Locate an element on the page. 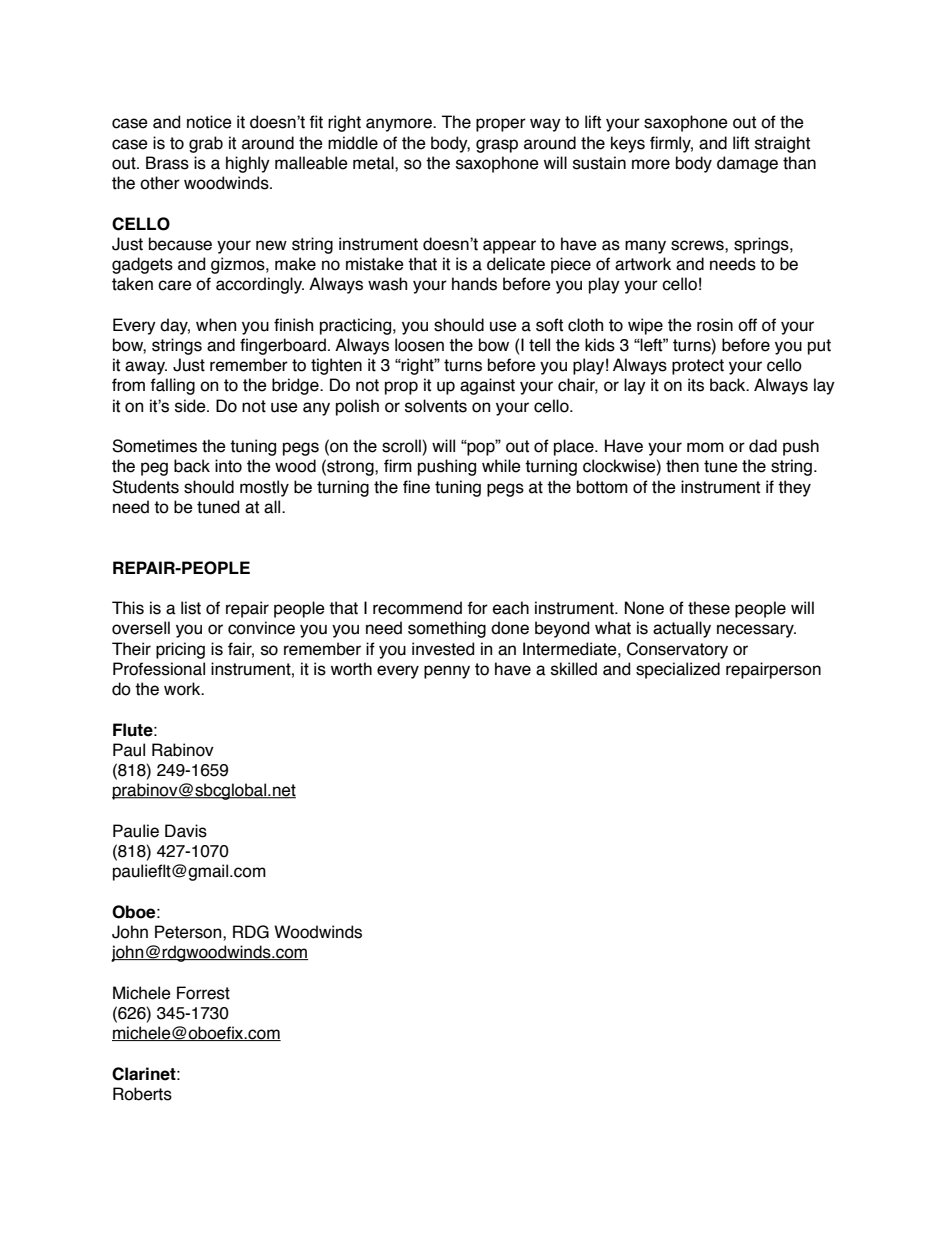 Image resolution: width=952 pixels, height=1233 pixels. Roberts is located at coordinates (142, 1094).
